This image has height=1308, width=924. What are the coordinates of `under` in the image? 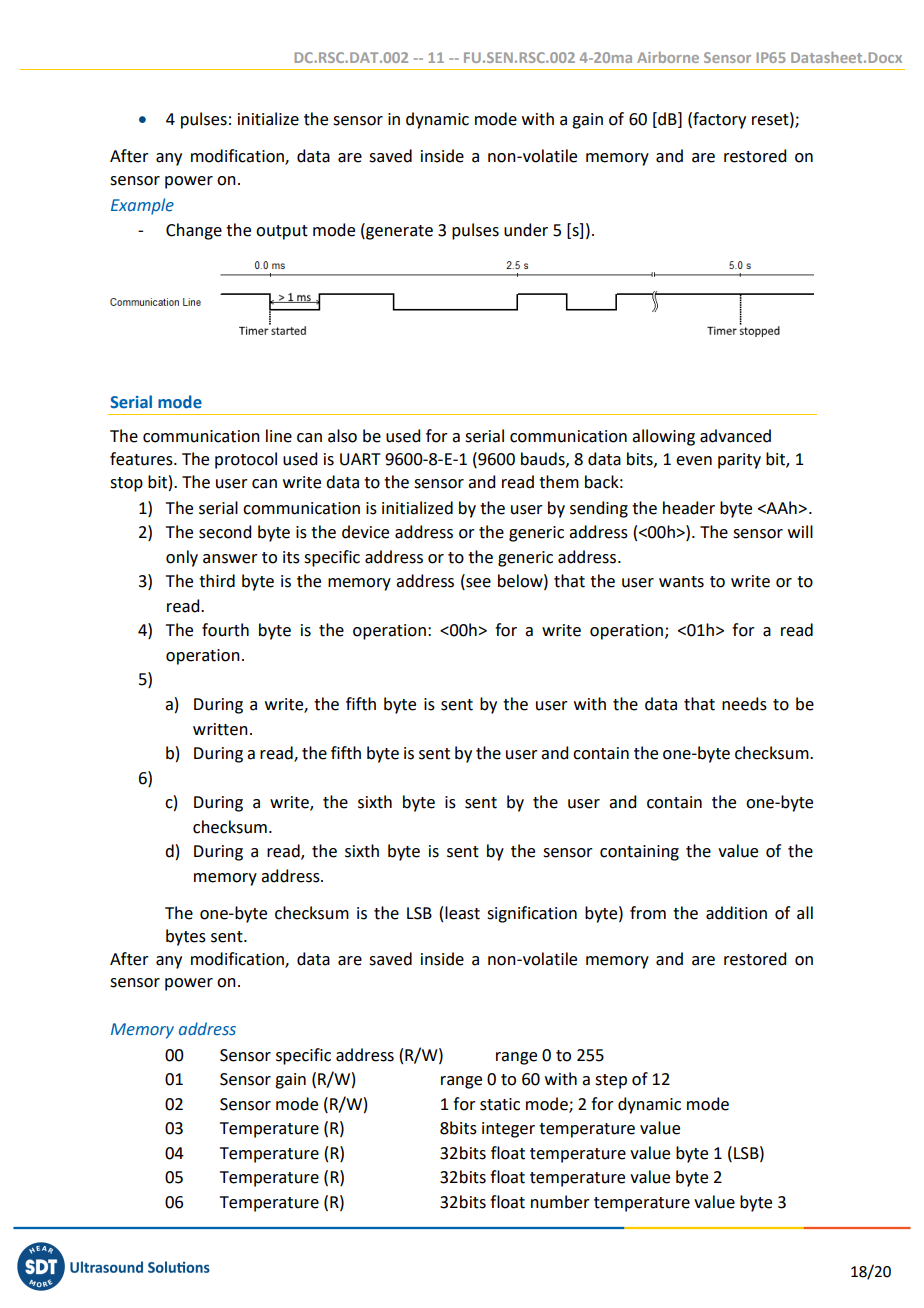 It's located at (526, 230).
